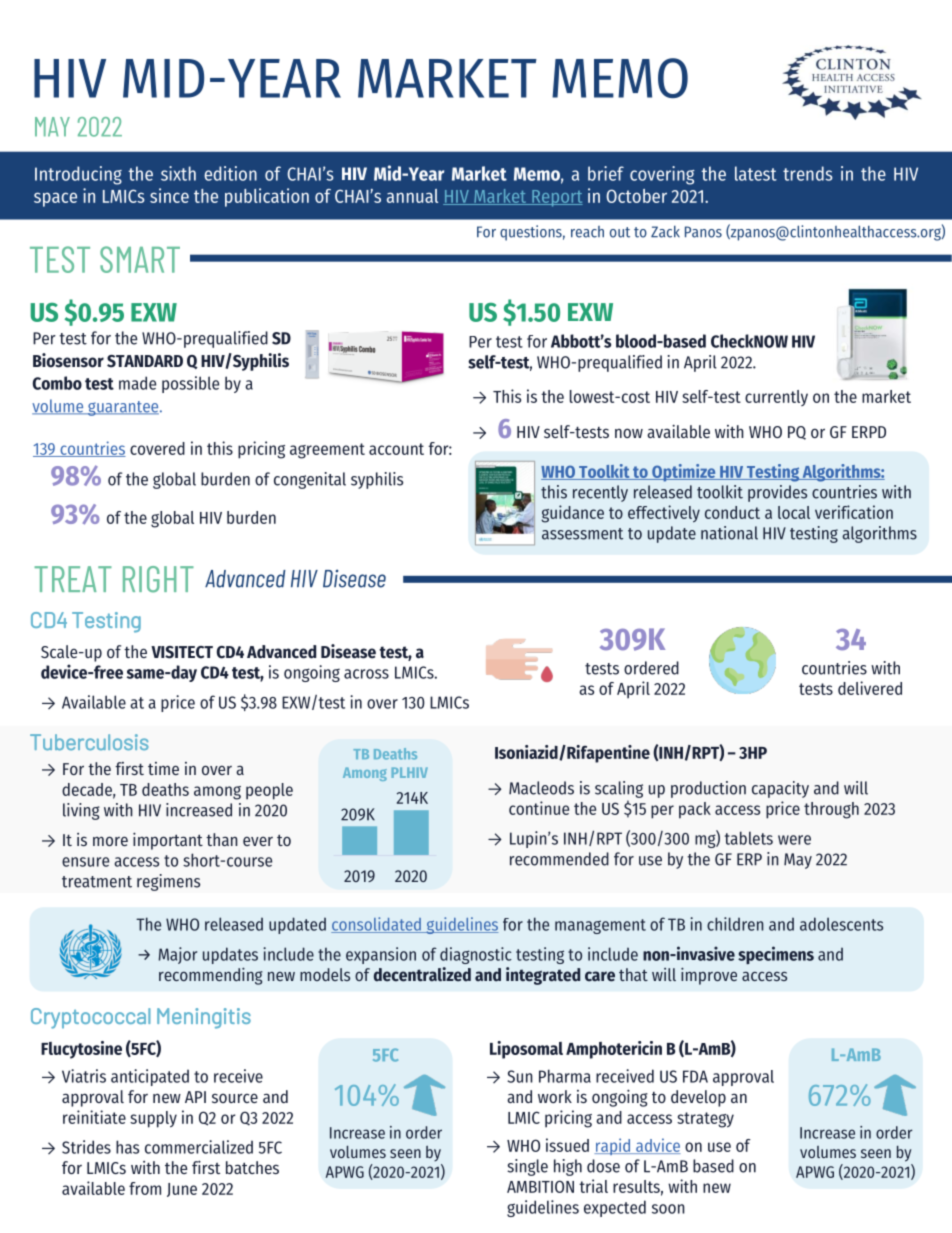 The width and height of the page is (952, 1233). What do you see at coordinates (539, 808) in the page?
I see `continue` at bounding box center [539, 808].
